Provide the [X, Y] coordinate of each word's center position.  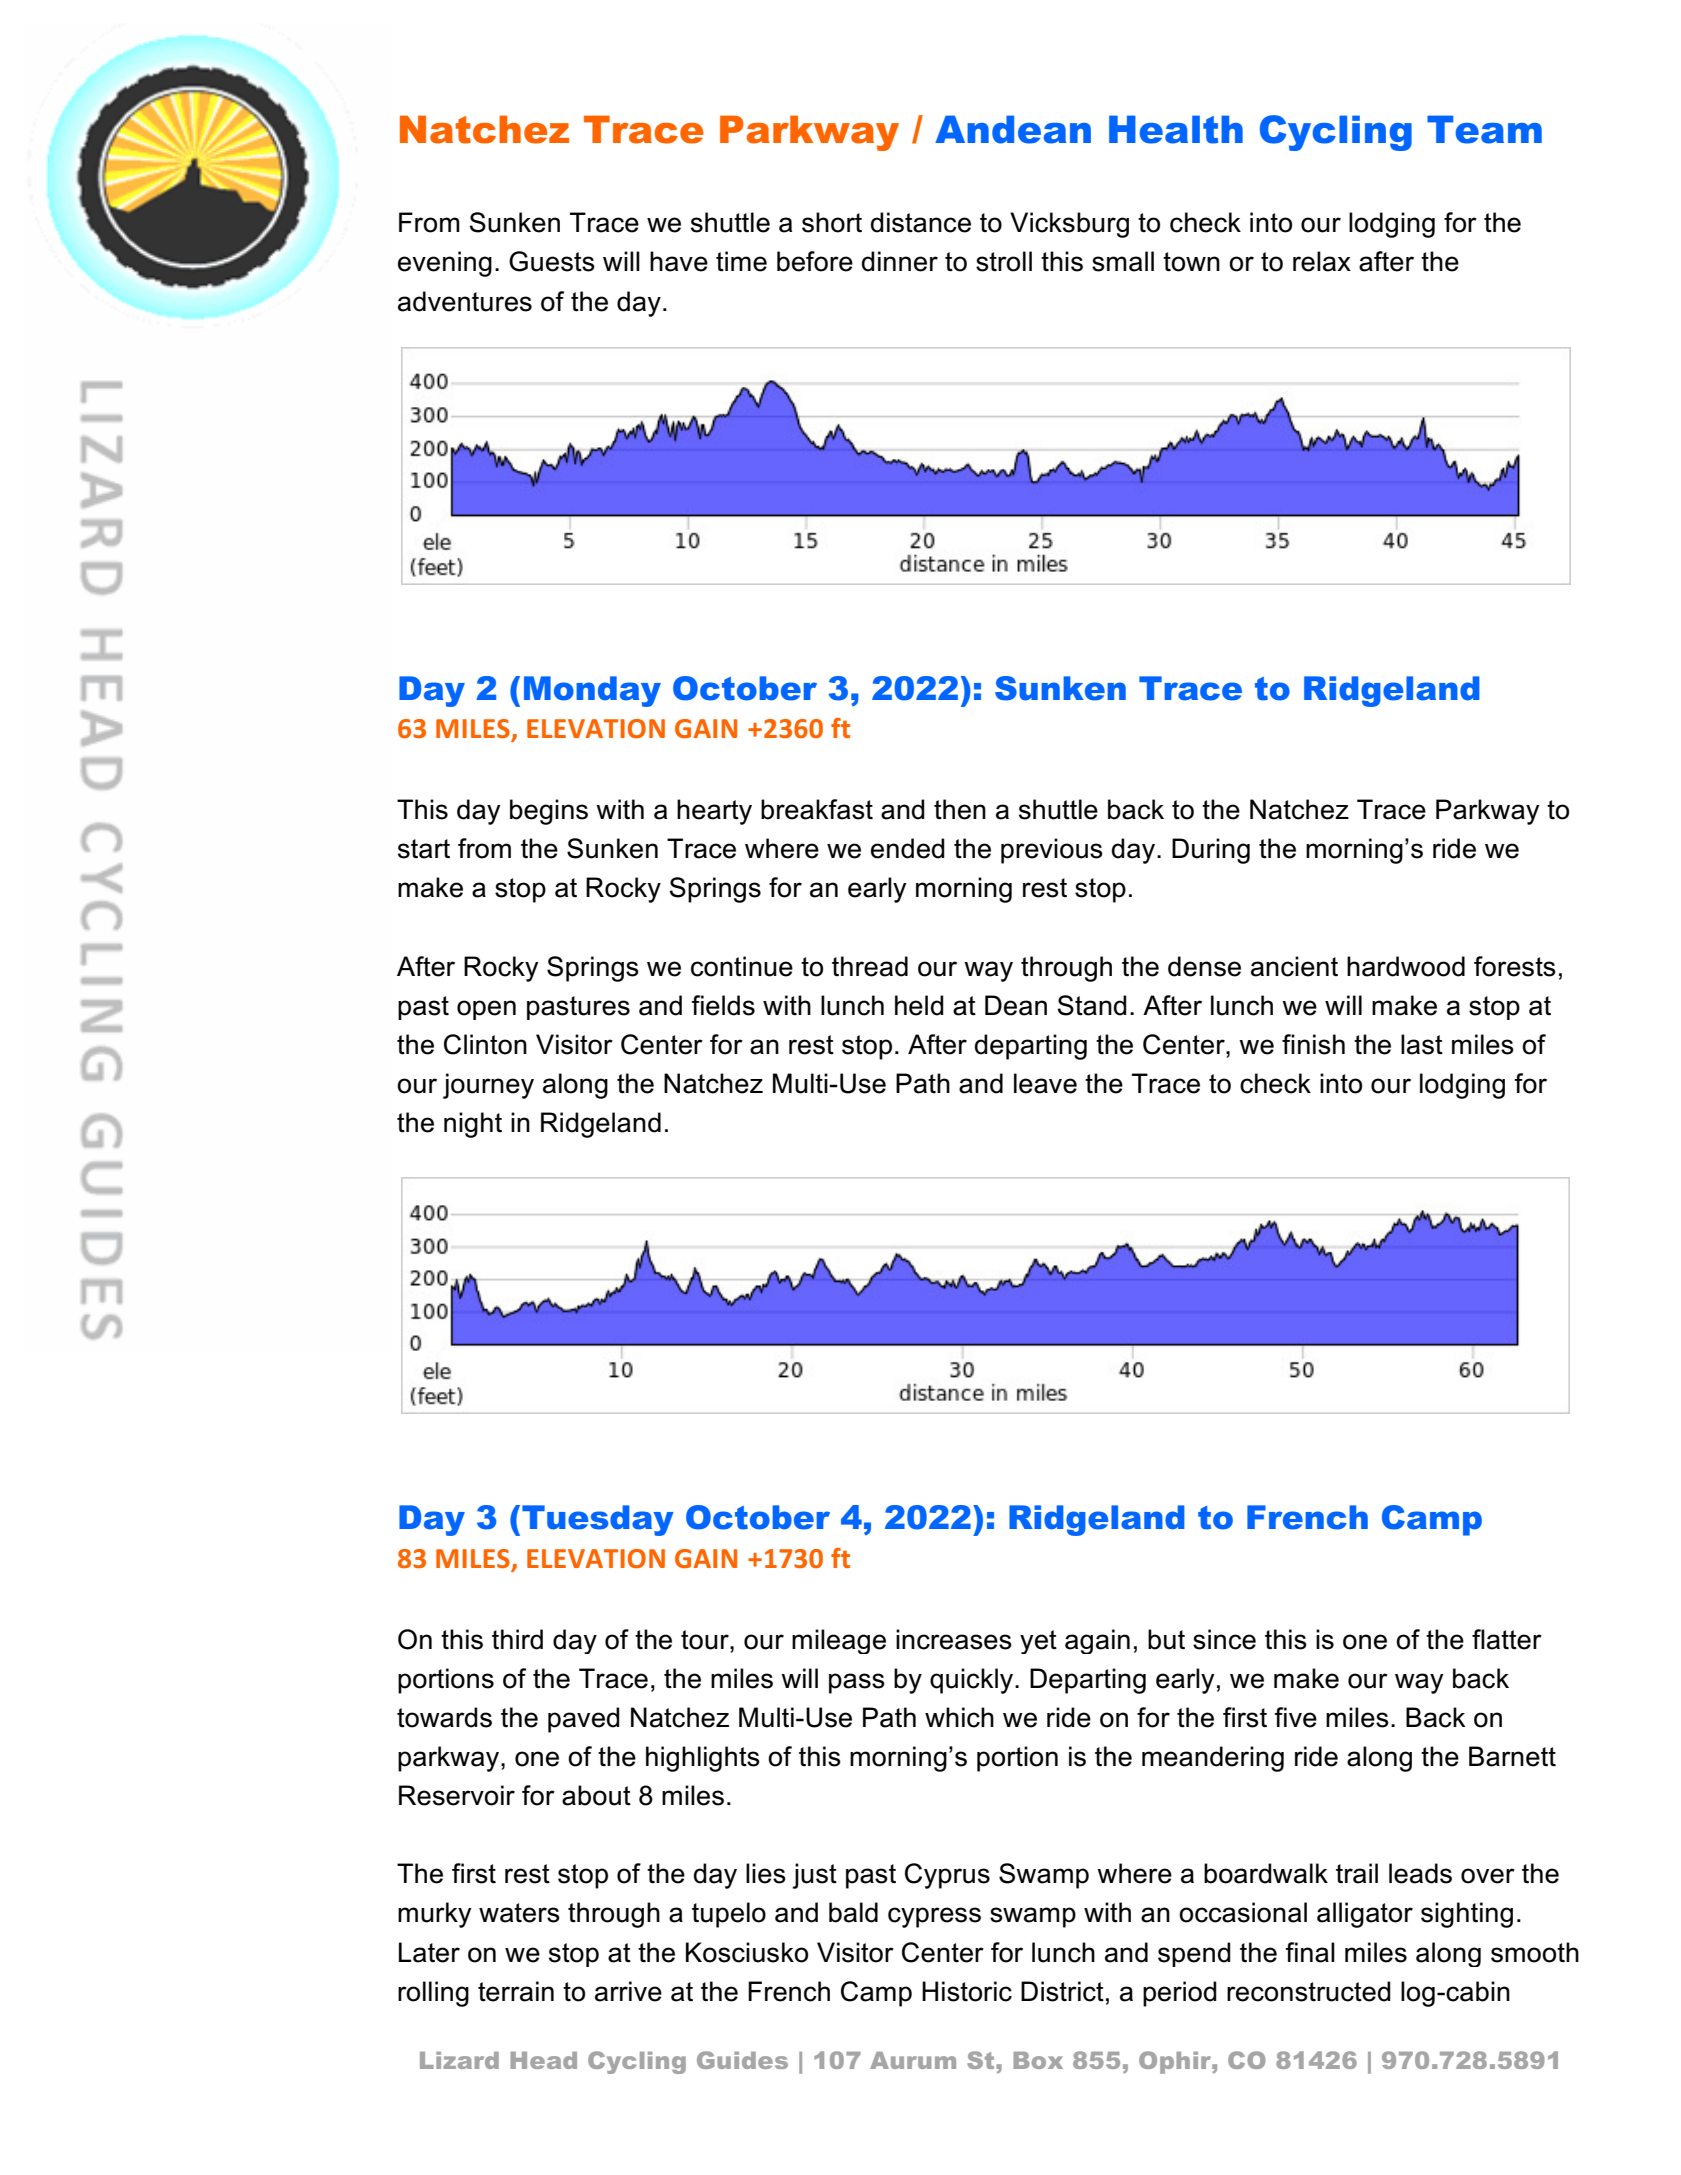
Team [1484, 129]
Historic [967, 1991]
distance [921, 222]
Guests [552, 261]
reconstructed [1309, 1991]
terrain [516, 1991]
